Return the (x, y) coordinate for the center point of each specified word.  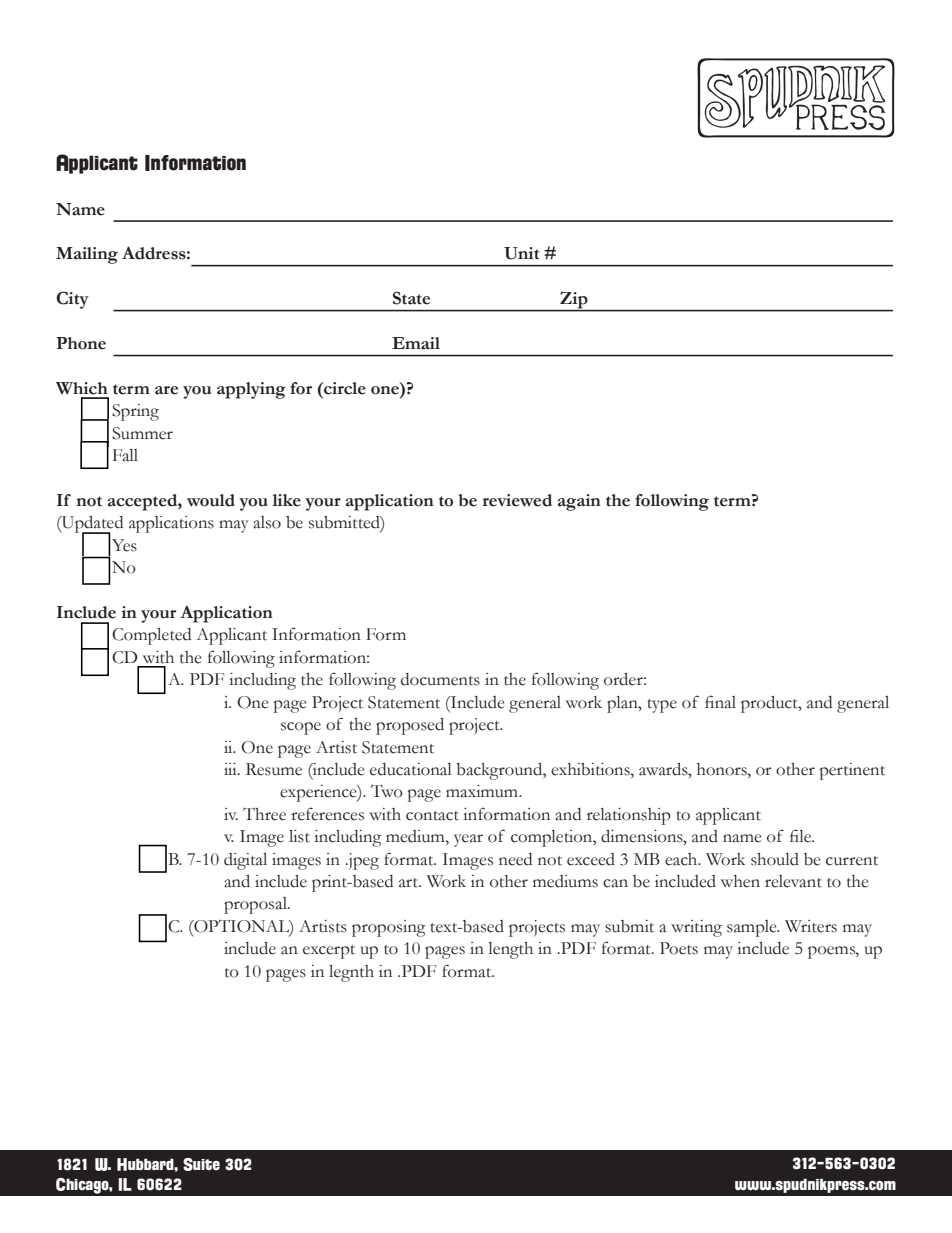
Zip (574, 301)
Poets (679, 948)
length (511, 950)
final (720, 702)
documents (440, 679)
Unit (521, 253)
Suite (201, 1164)
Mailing (87, 255)
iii (231, 769)
